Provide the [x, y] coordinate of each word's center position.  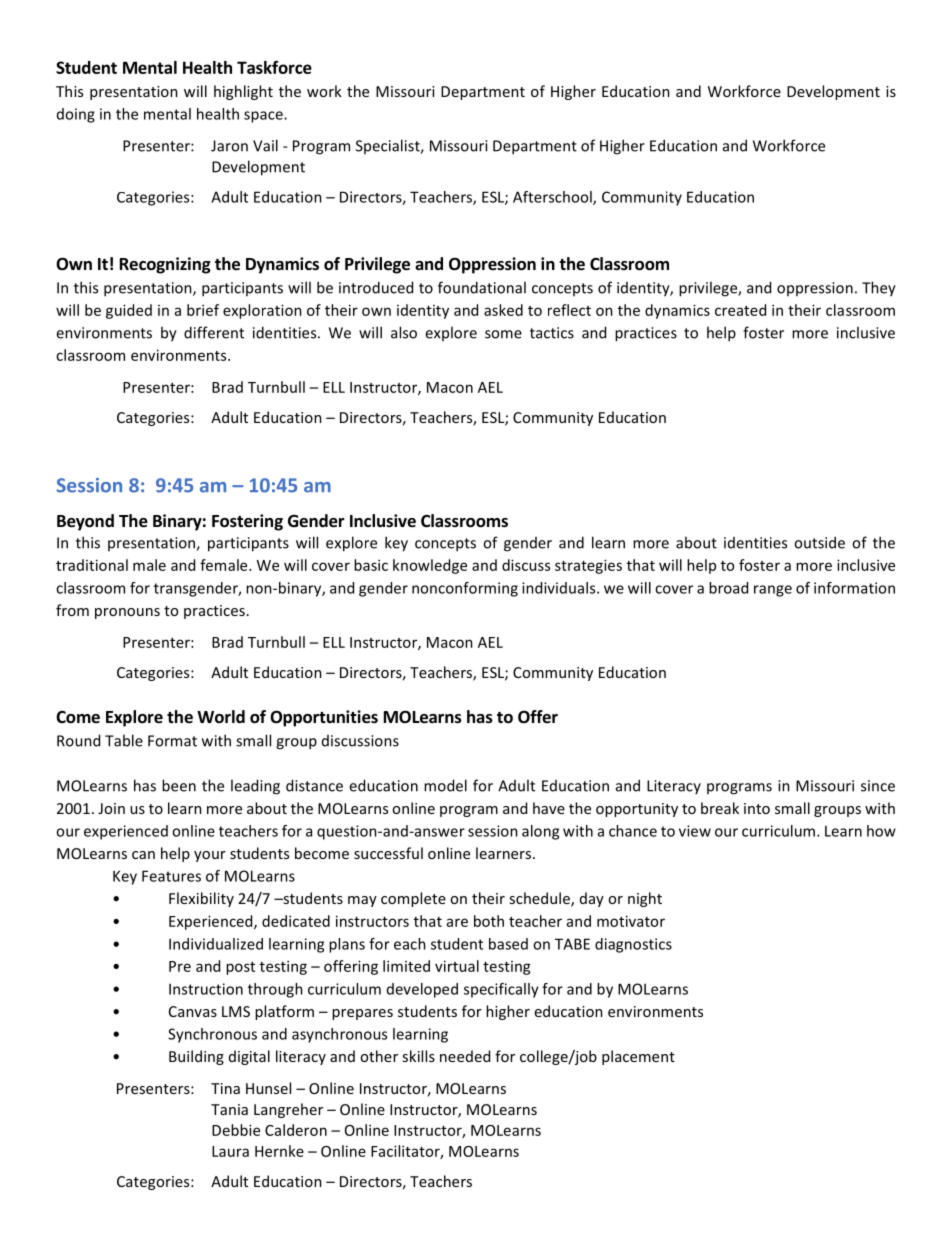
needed [465, 1056]
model [445, 785]
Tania [229, 1109]
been [179, 785]
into [757, 808]
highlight [243, 92]
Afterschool [553, 198]
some [503, 334]
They [879, 289]
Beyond [85, 522]
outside [819, 542]
